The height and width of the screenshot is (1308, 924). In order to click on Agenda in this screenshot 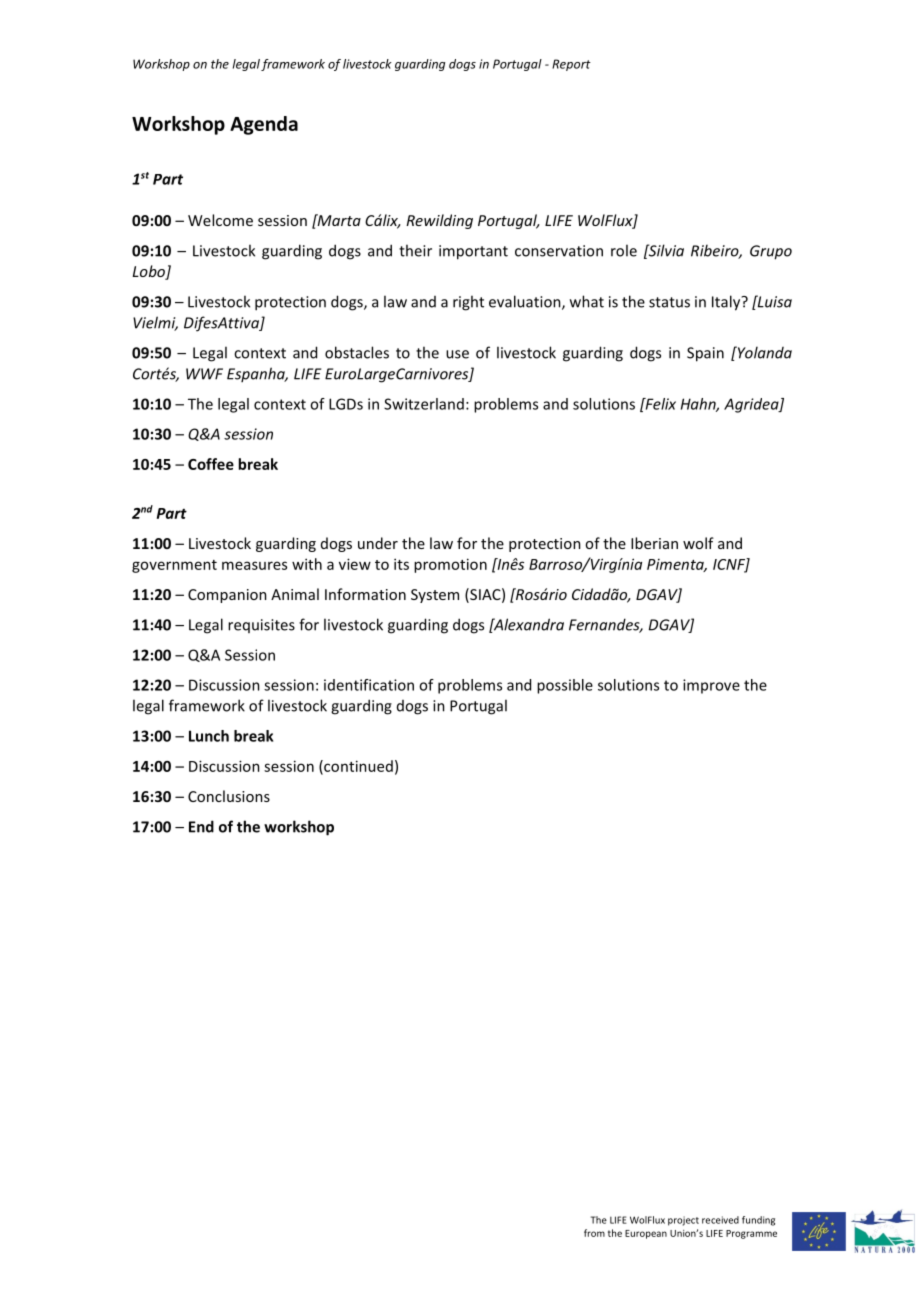, I will do `click(264, 125)`.
